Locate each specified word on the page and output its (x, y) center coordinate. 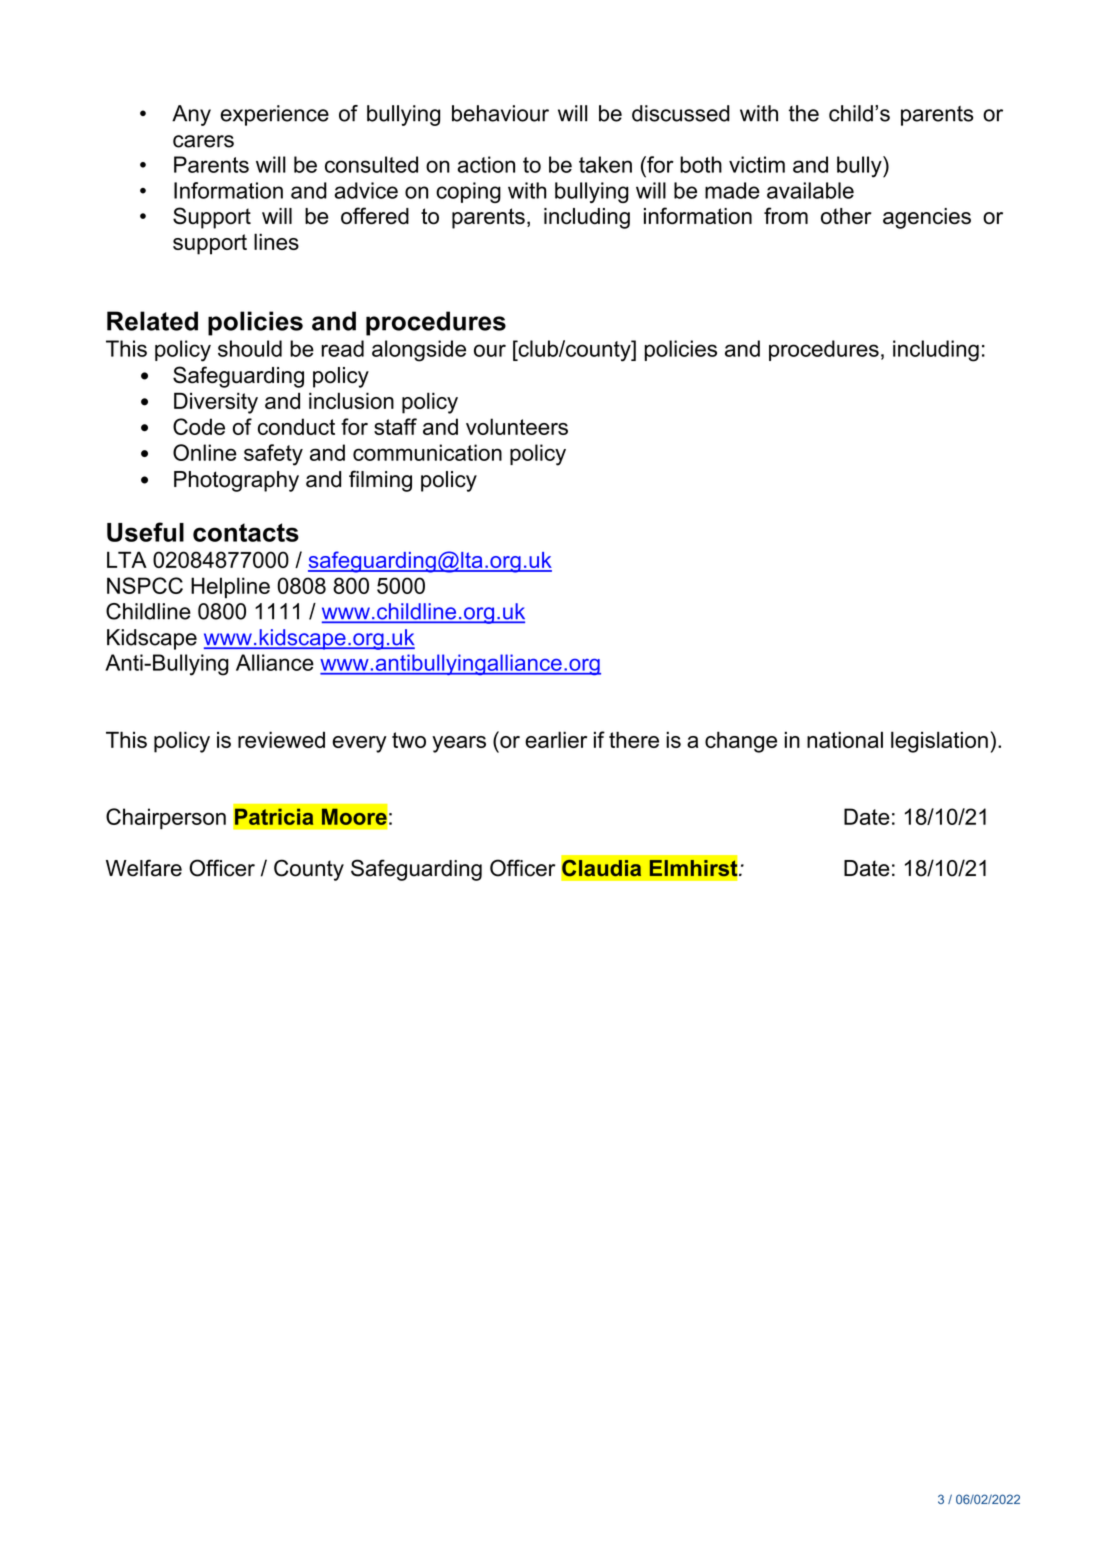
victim (757, 164)
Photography (236, 481)
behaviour (500, 113)
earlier (556, 739)
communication (427, 452)
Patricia (274, 816)
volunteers (517, 426)
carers (203, 141)
